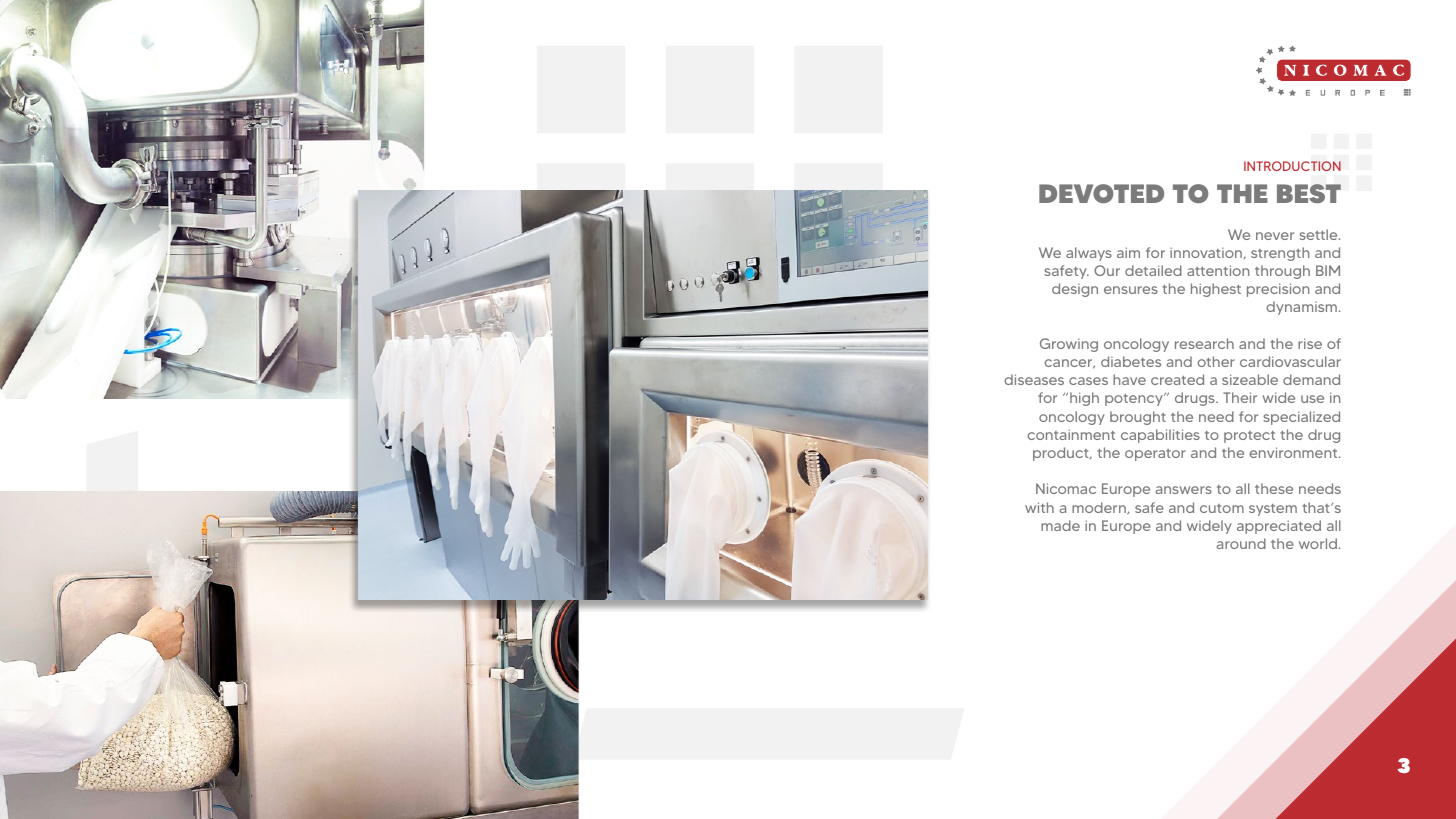 The width and height of the document is (1456, 819). Describe the element at coordinates (1101, 193) in the document. I see `DEVOTED` at that location.
